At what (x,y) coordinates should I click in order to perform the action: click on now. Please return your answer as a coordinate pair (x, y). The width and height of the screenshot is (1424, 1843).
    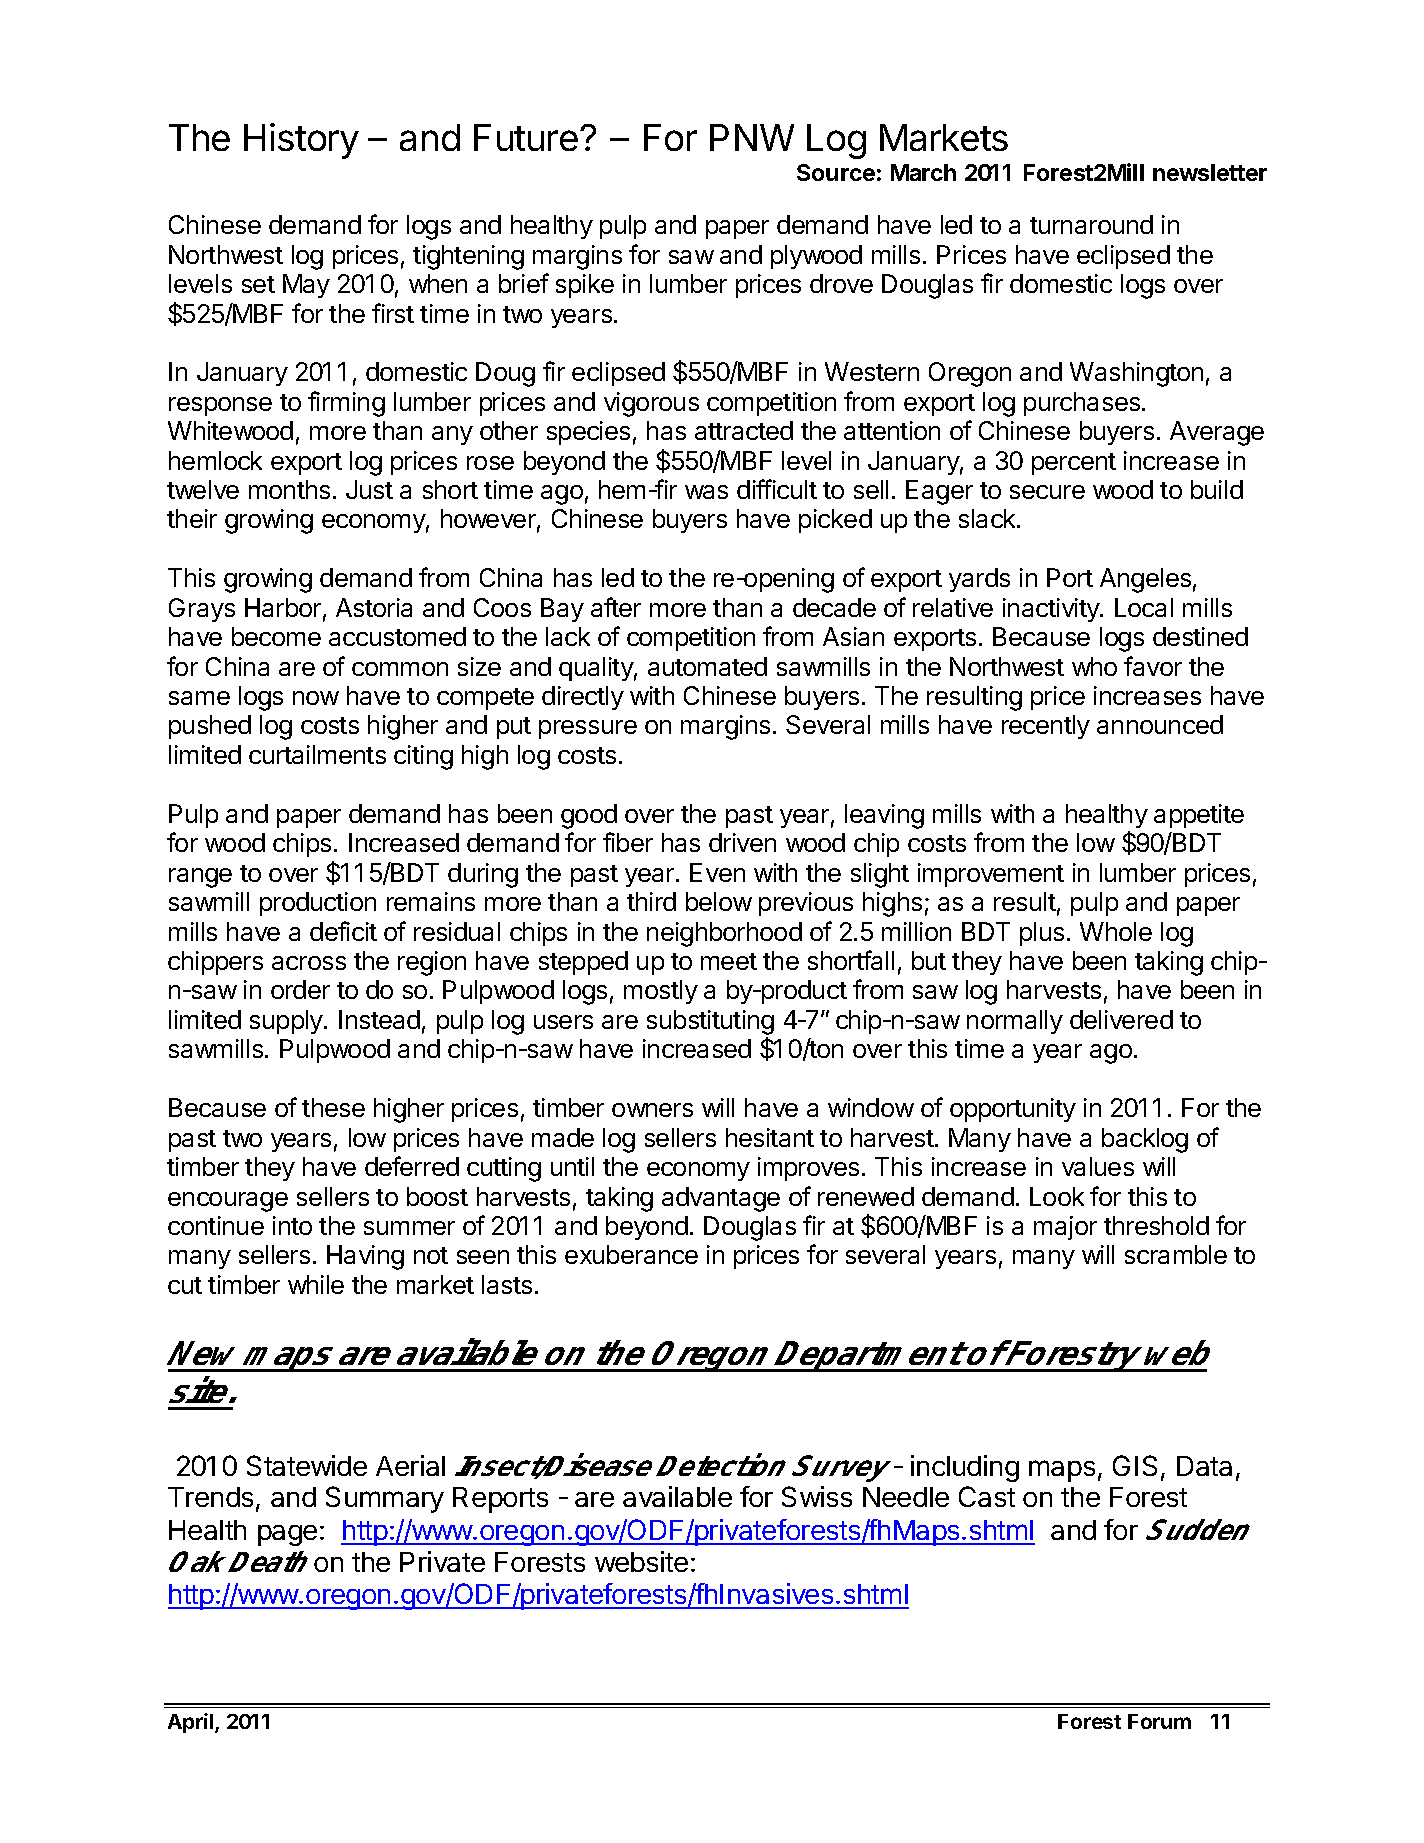
    Looking at the image, I should click on (316, 698).
